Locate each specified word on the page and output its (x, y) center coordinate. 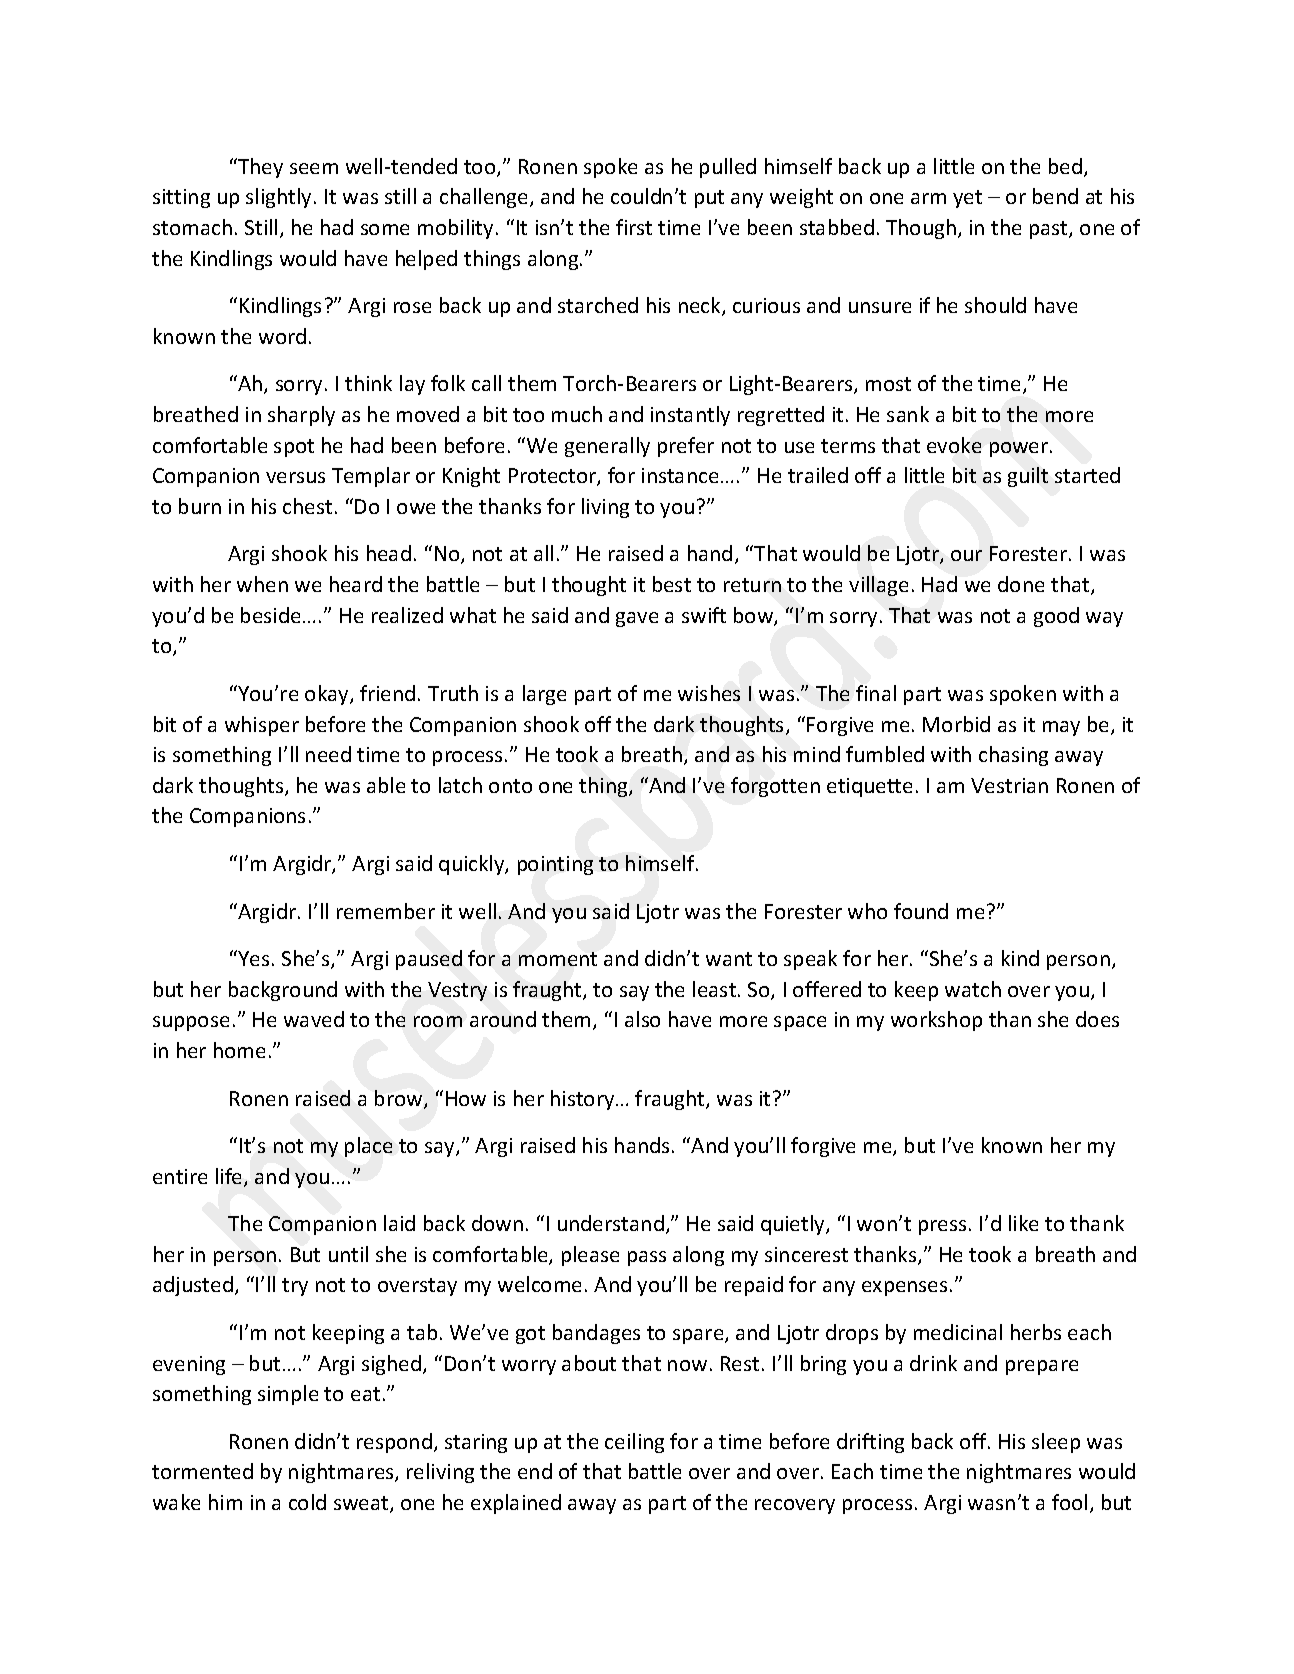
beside (270, 615)
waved (314, 1019)
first (634, 227)
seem (314, 168)
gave (637, 619)
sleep (1056, 1443)
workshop (936, 1021)
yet (967, 199)
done (1021, 584)
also (642, 1019)
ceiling (634, 1443)
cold (307, 1502)
